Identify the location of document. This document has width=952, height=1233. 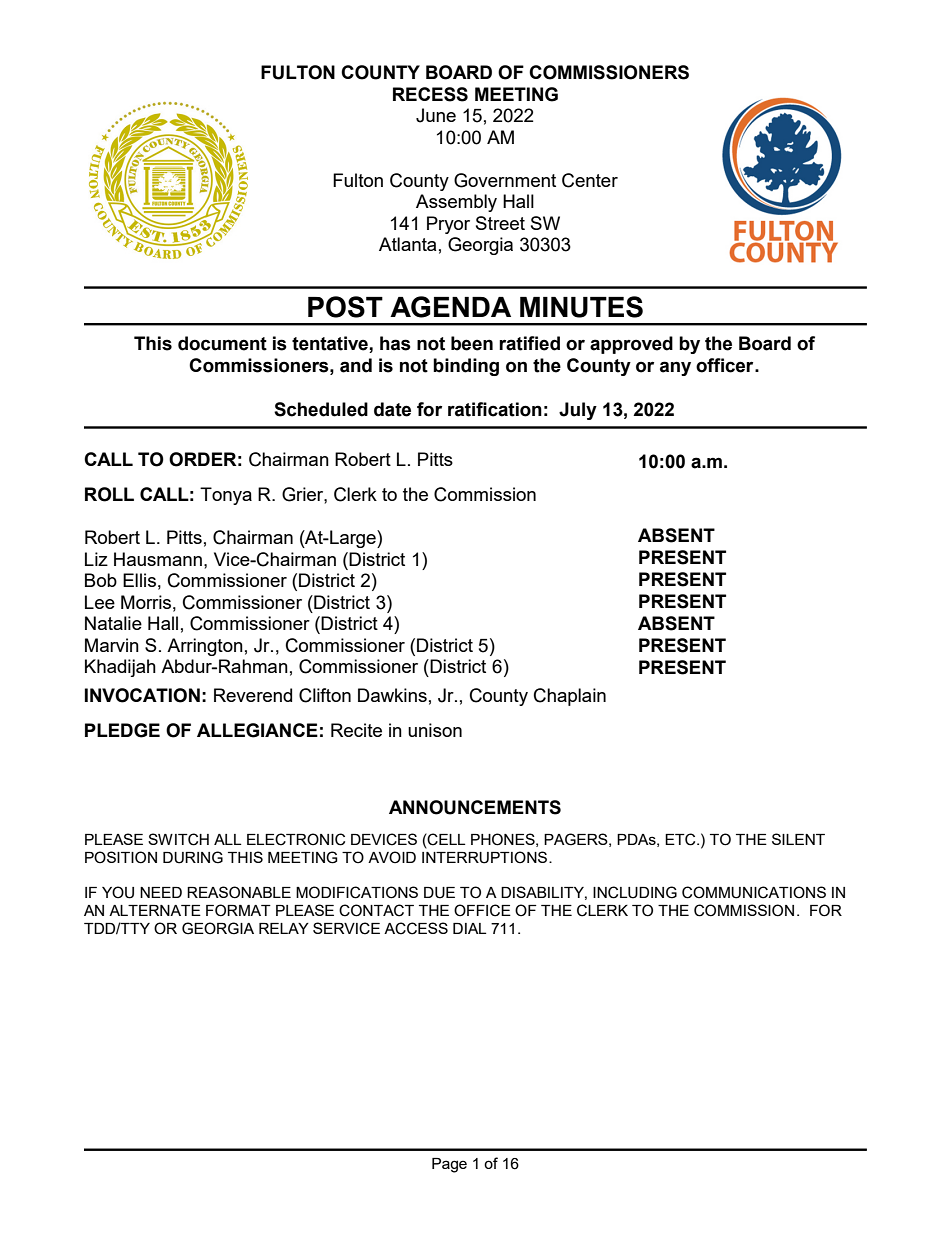
(222, 343).
